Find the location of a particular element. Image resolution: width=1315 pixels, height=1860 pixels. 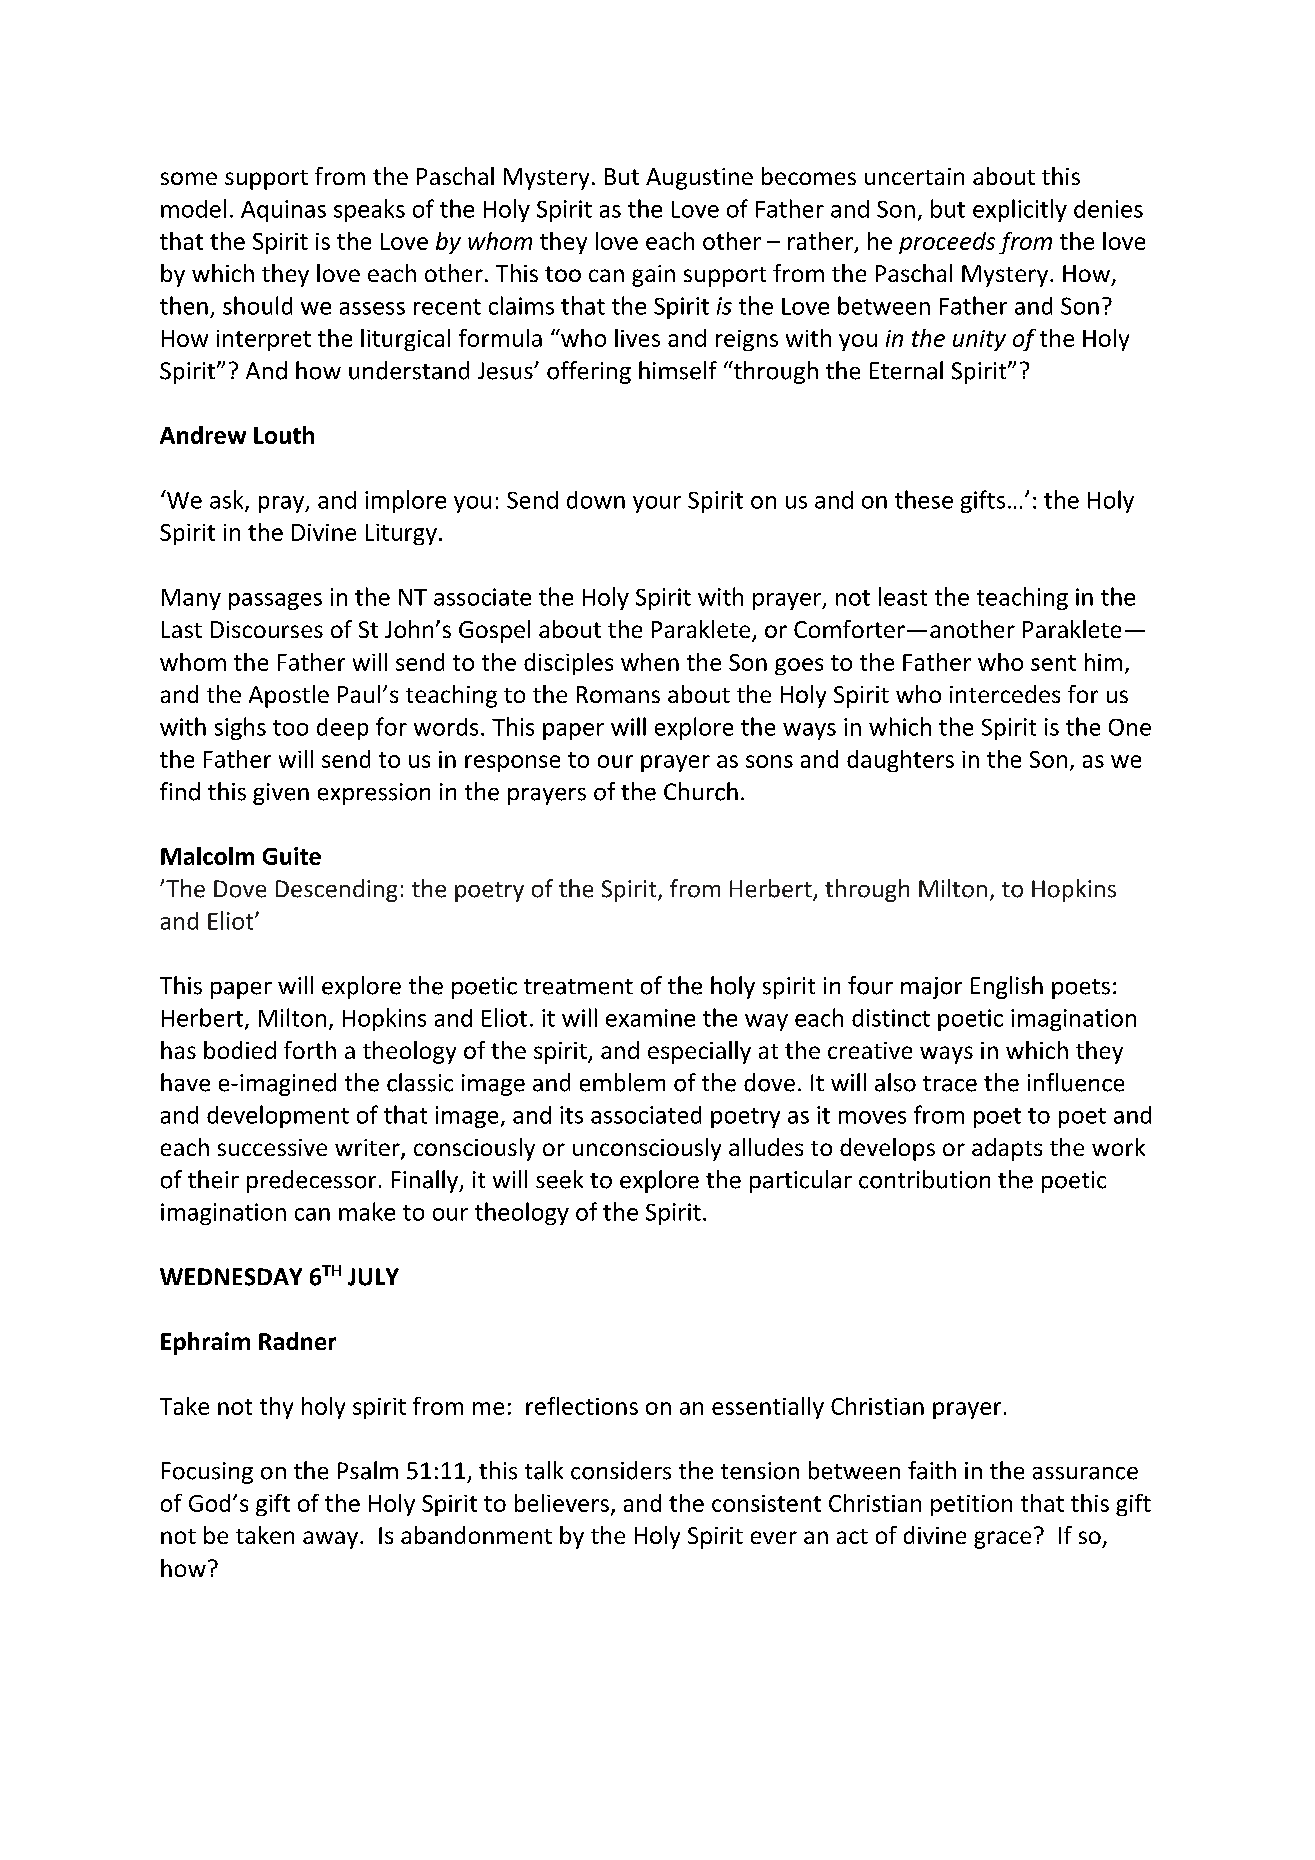

predecessor is located at coordinates (311, 1181).
